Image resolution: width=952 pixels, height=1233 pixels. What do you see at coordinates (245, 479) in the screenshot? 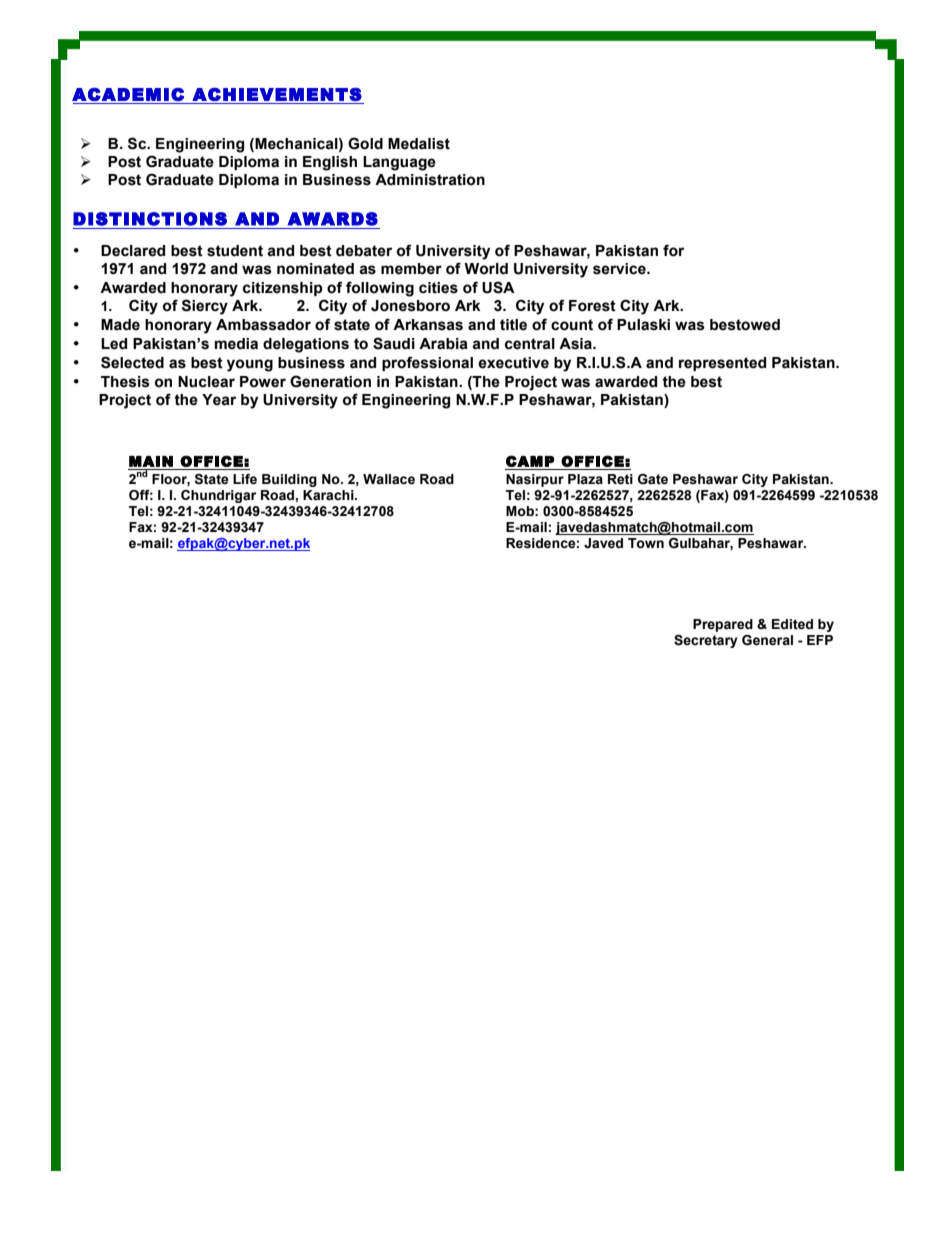
I see `Life` at bounding box center [245, 479].
